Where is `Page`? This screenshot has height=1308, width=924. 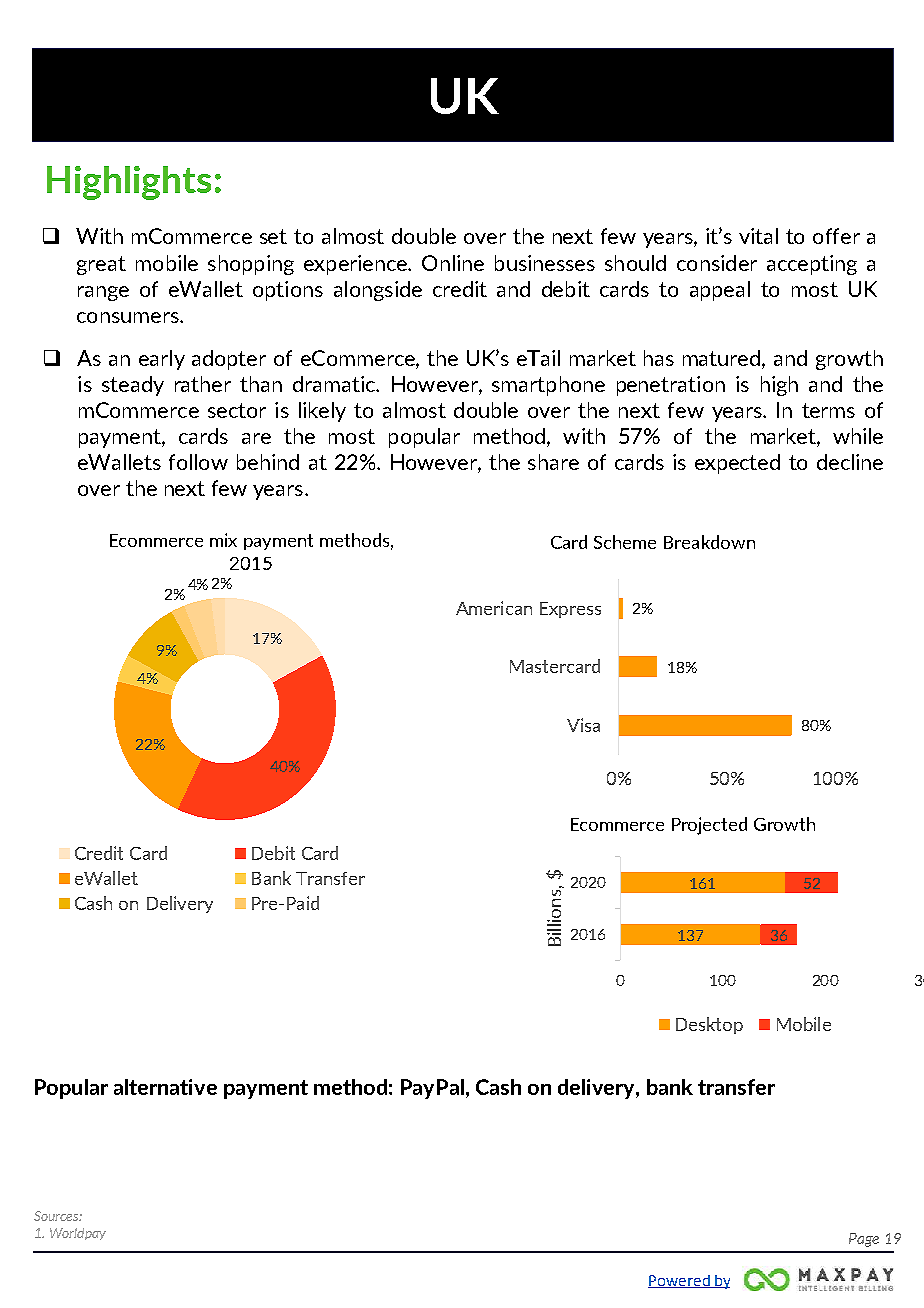 Page is located at coordinates (864, 1240).
